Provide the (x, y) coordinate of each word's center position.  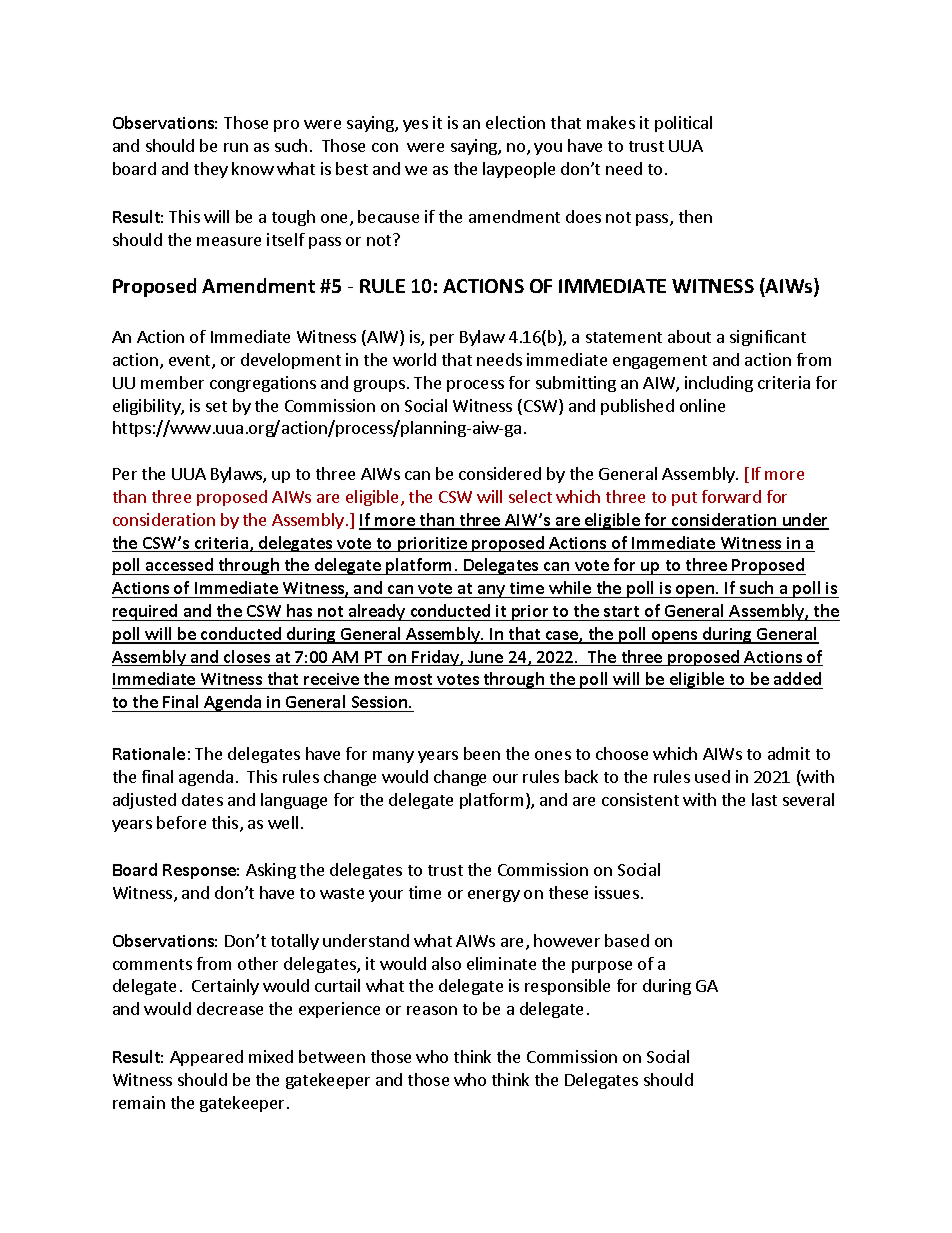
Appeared (206, 1058)
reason (432, 1010)
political (683, 124)
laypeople (519, 170)
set (216, 406)
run (236, 147)
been (482, 753)
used (712, 776)
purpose (602, 967)
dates (202, 799)
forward (731, 496)
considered (500, 473)
